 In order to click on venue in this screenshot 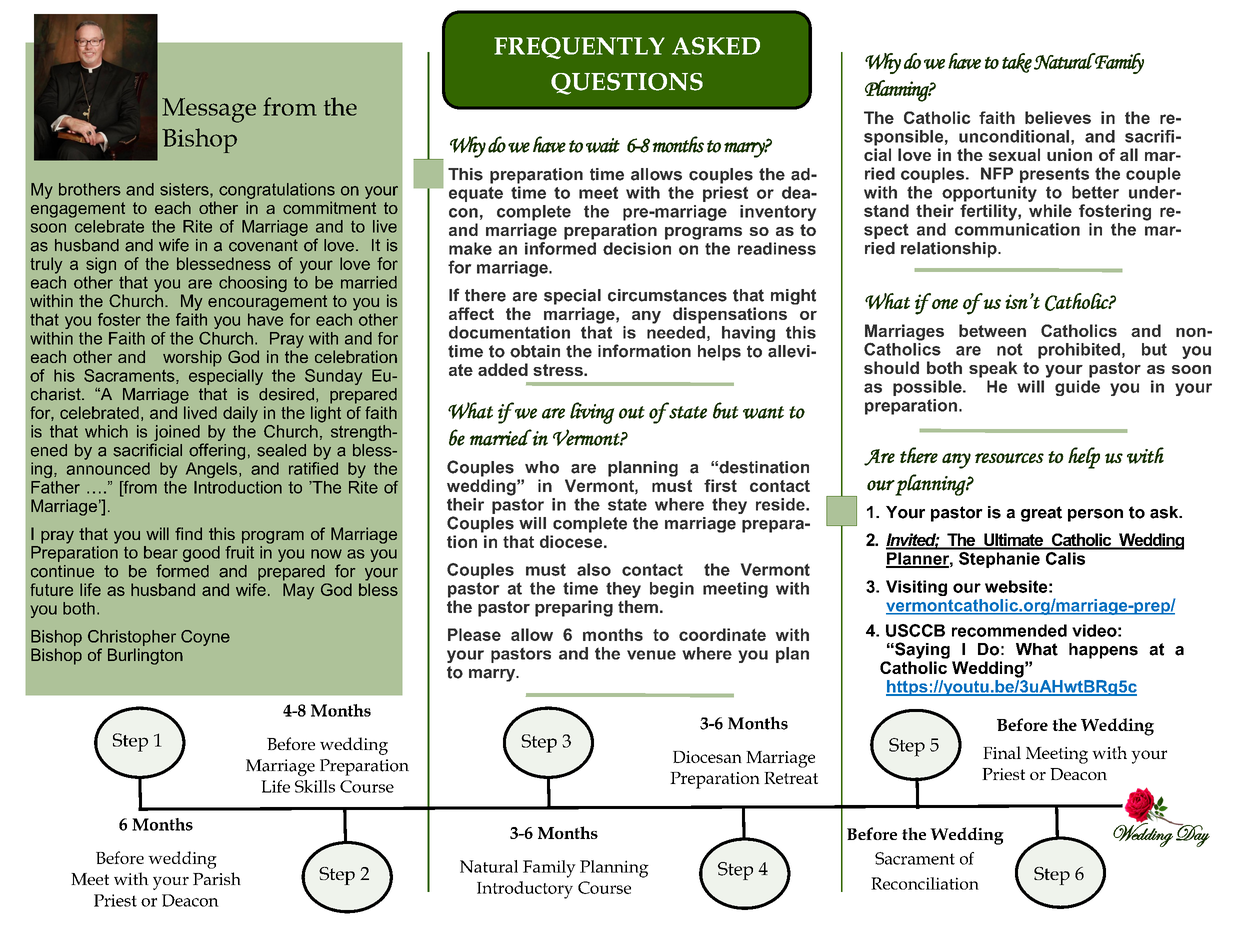, I will do `click(651, 655)`.
